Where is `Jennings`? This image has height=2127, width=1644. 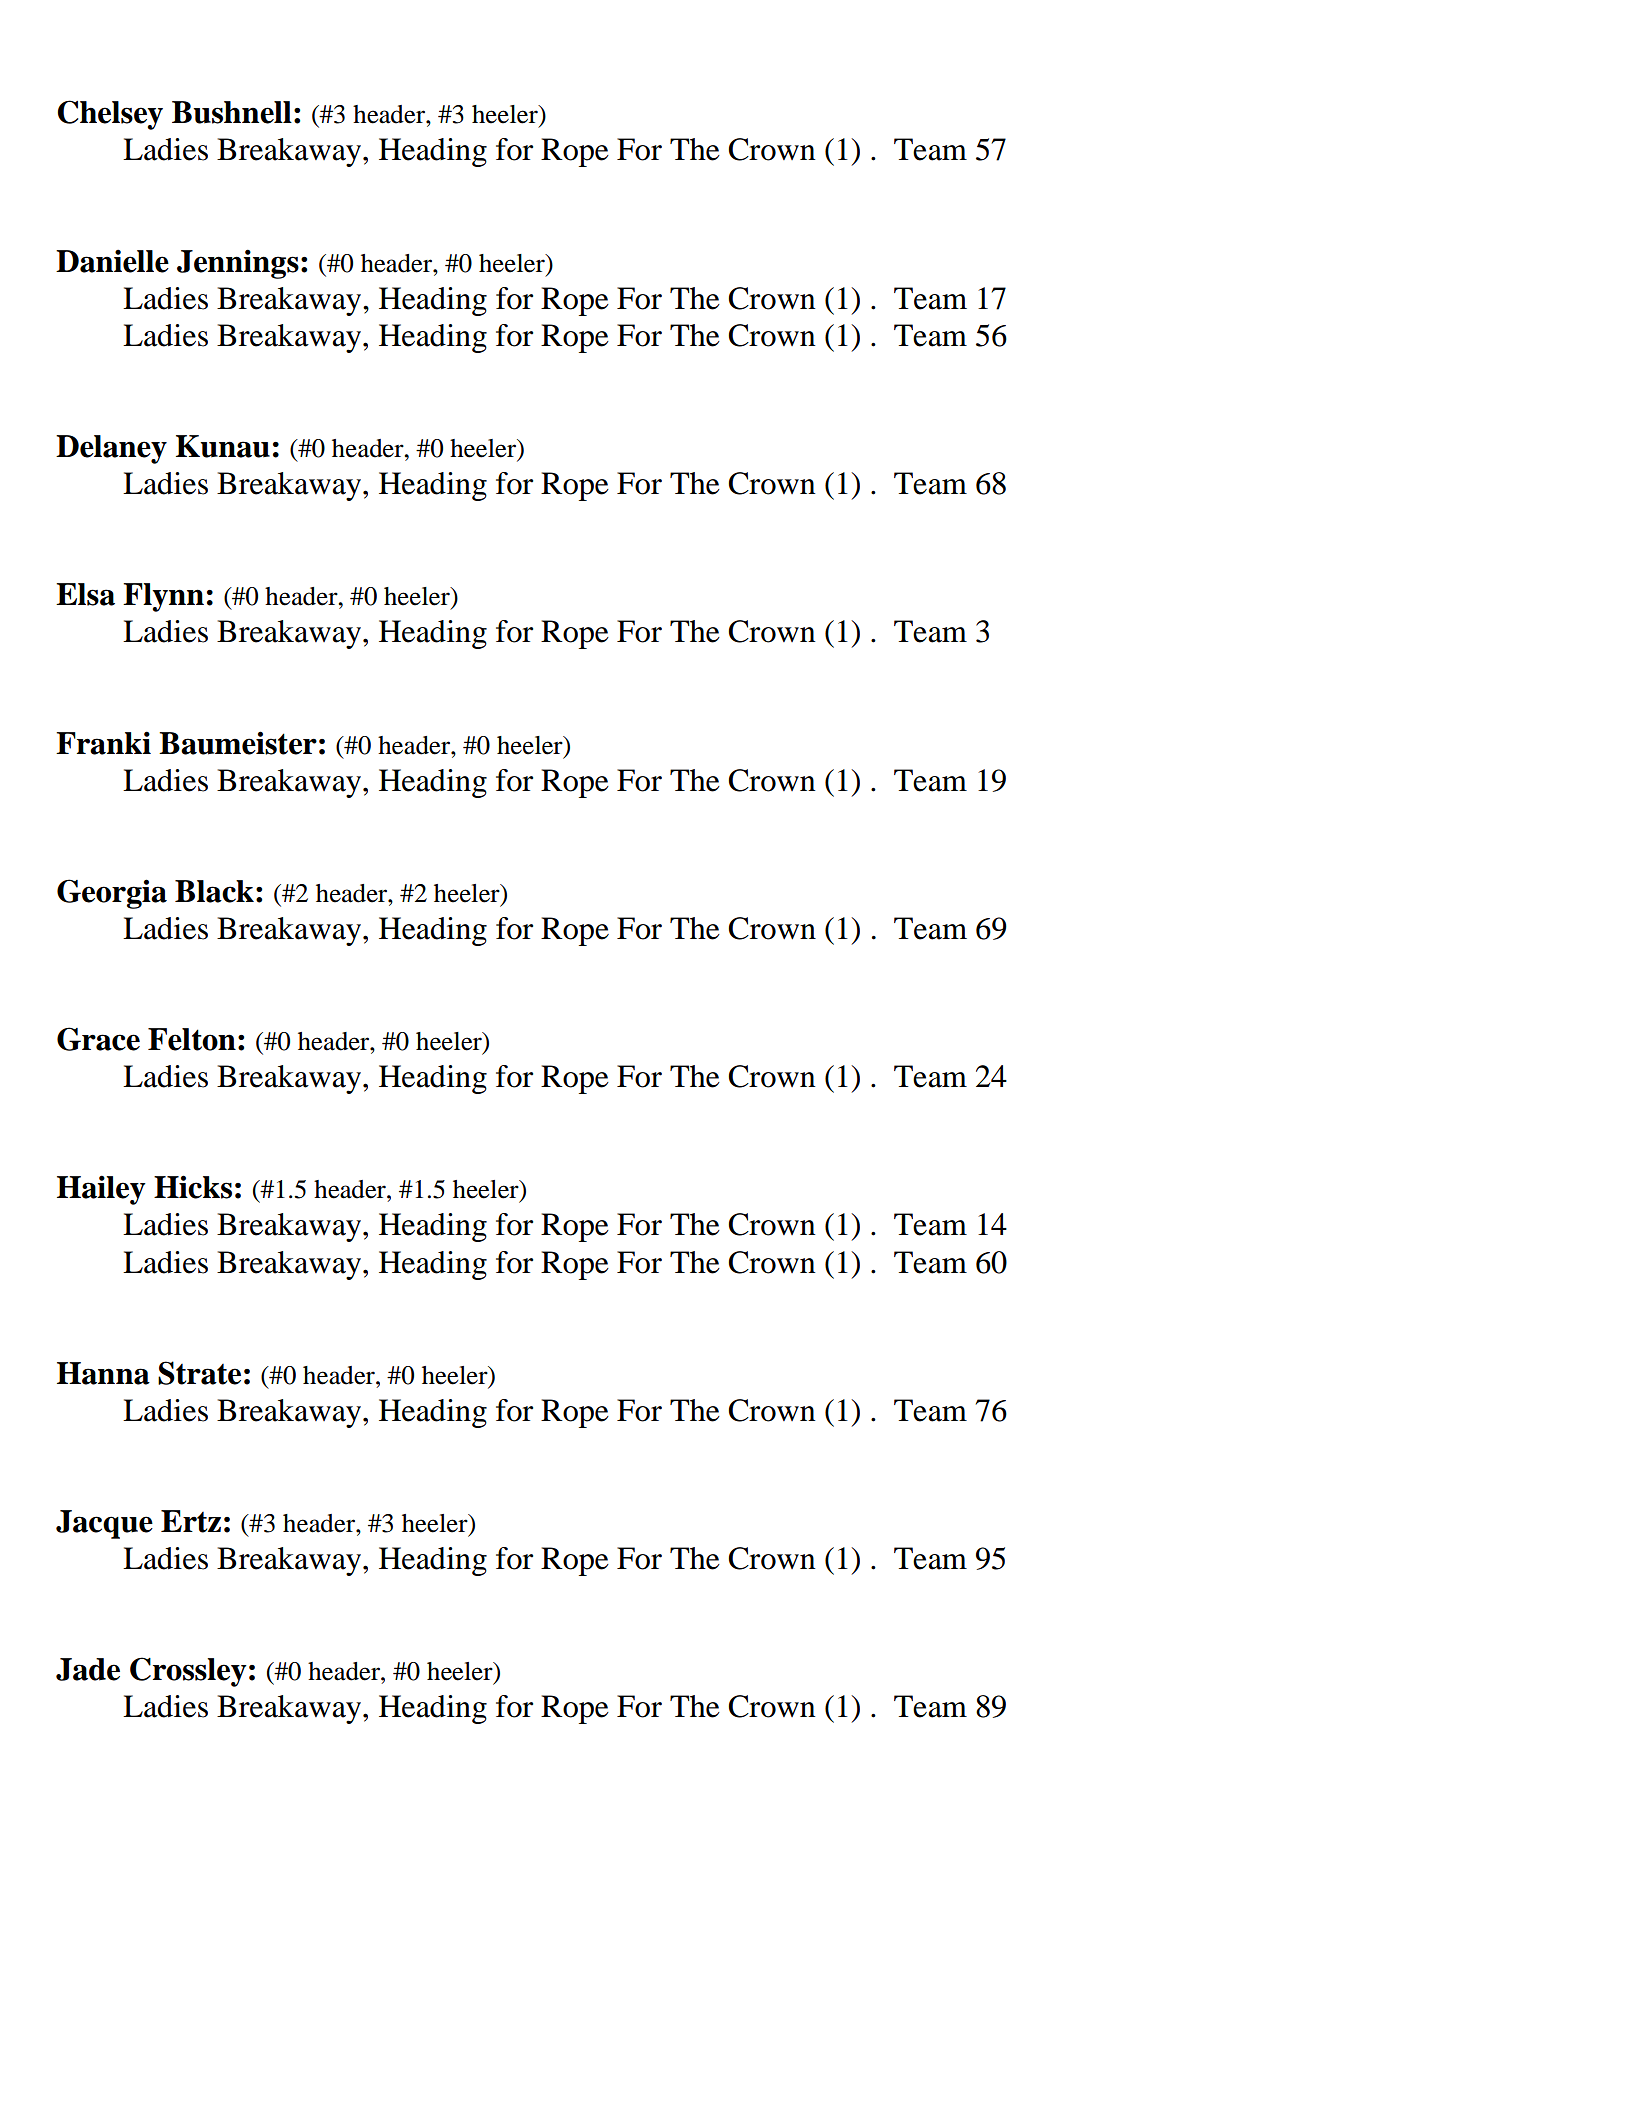
Jennings is located at coordinates (238, 264).
